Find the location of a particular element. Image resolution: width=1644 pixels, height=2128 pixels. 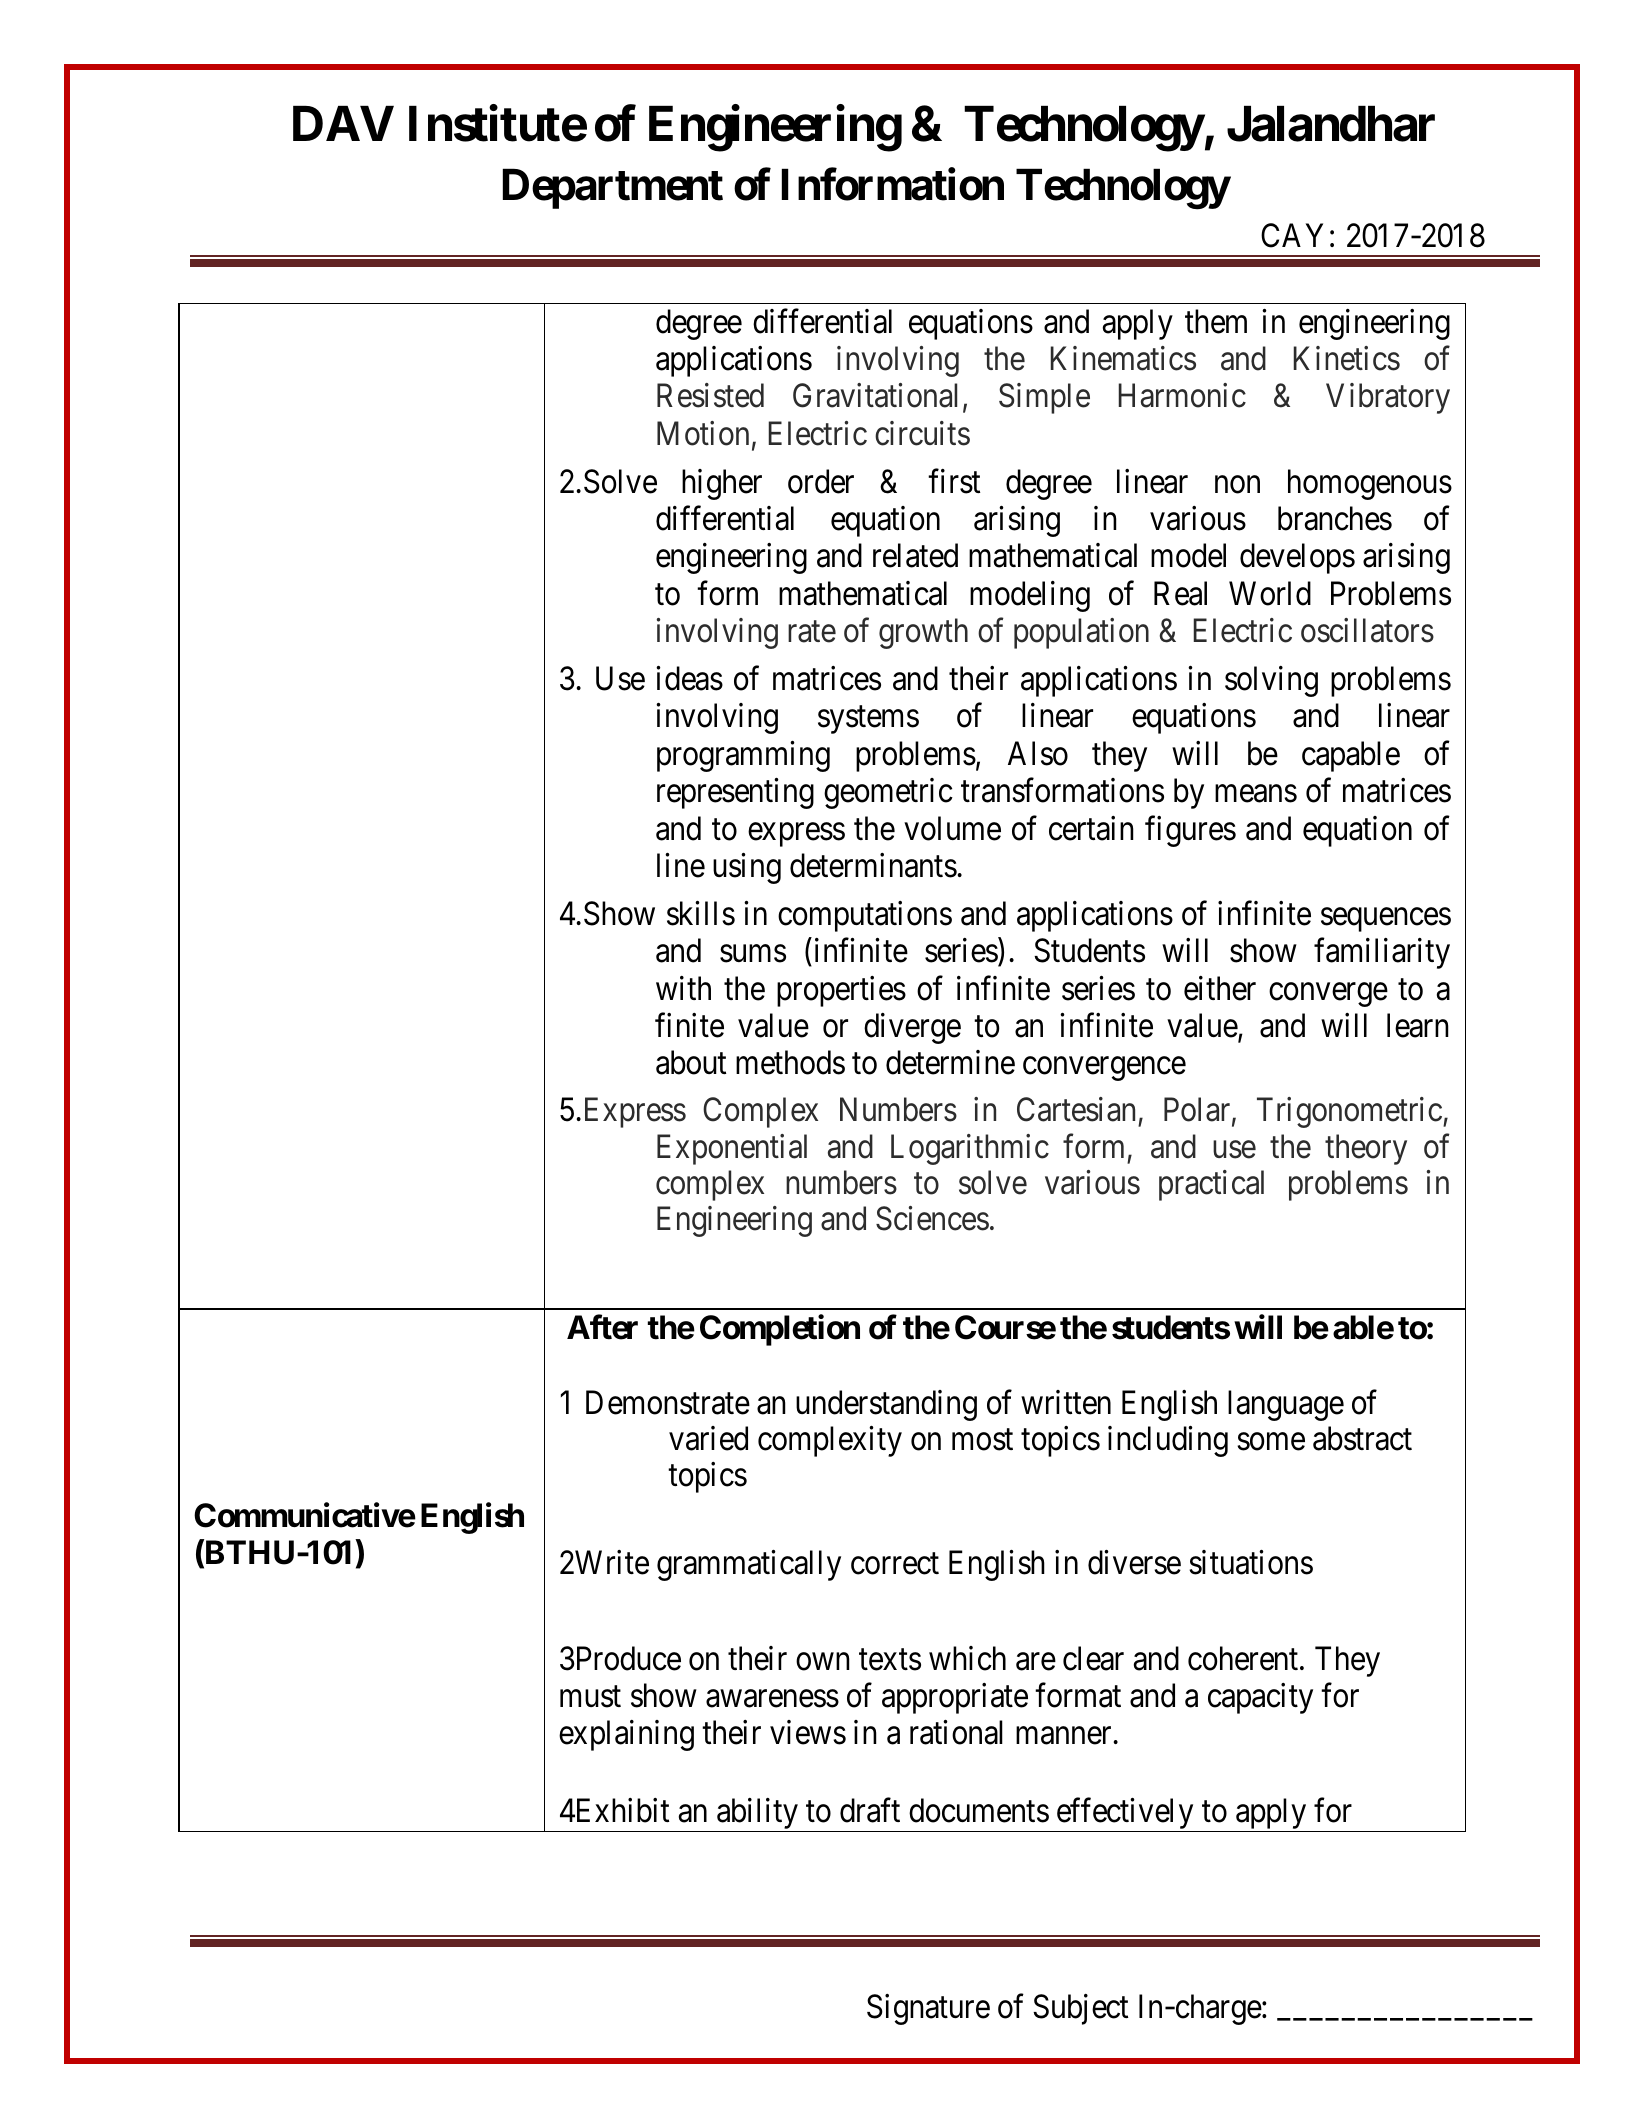

explaining is located at coordinates (626, 1735).
